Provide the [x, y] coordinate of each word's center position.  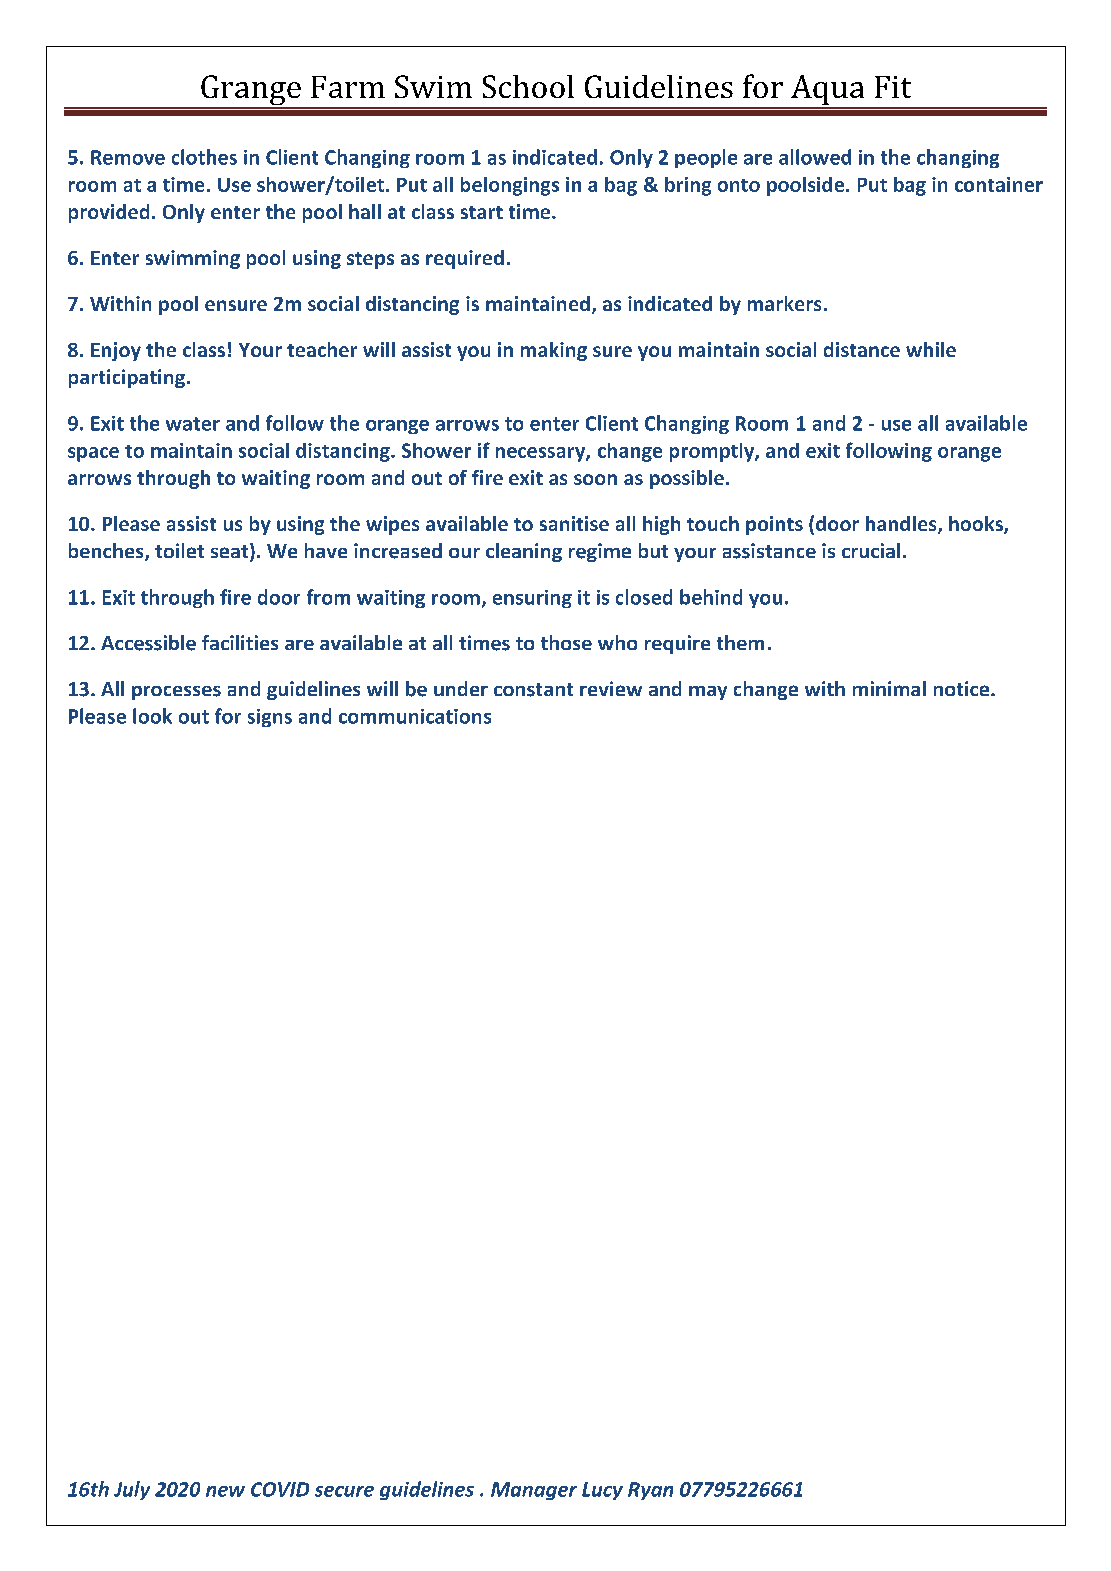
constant [533, 690]
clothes [204, 157]
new [225, 1491]
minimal [889, 688]
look [152, 716]
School [528, 86]
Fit [893, 87]
